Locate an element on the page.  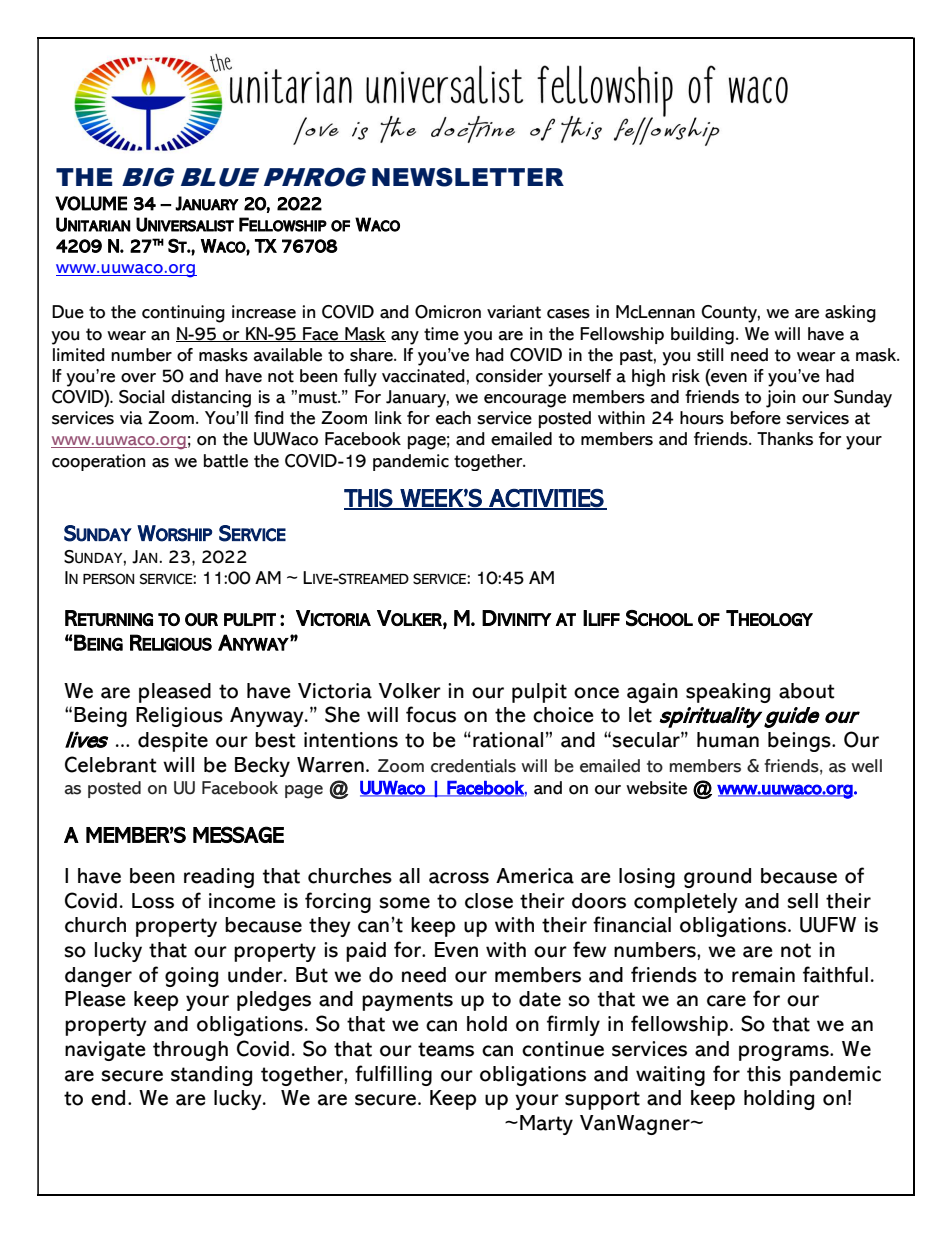
fulfilling is located at coordinates (393, 1075).
